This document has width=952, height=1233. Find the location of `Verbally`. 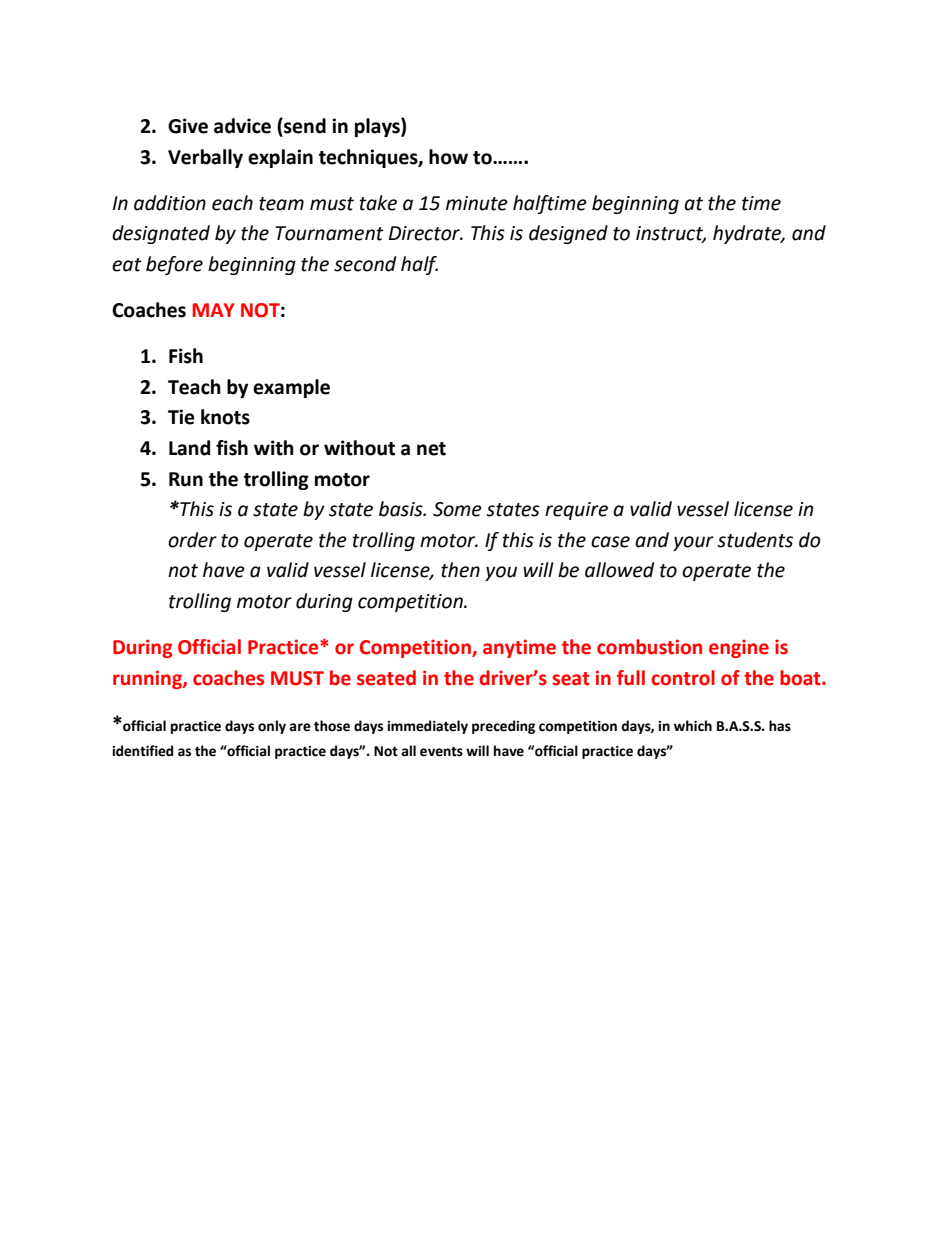

Verbally is located at coordinates (205, 158).
